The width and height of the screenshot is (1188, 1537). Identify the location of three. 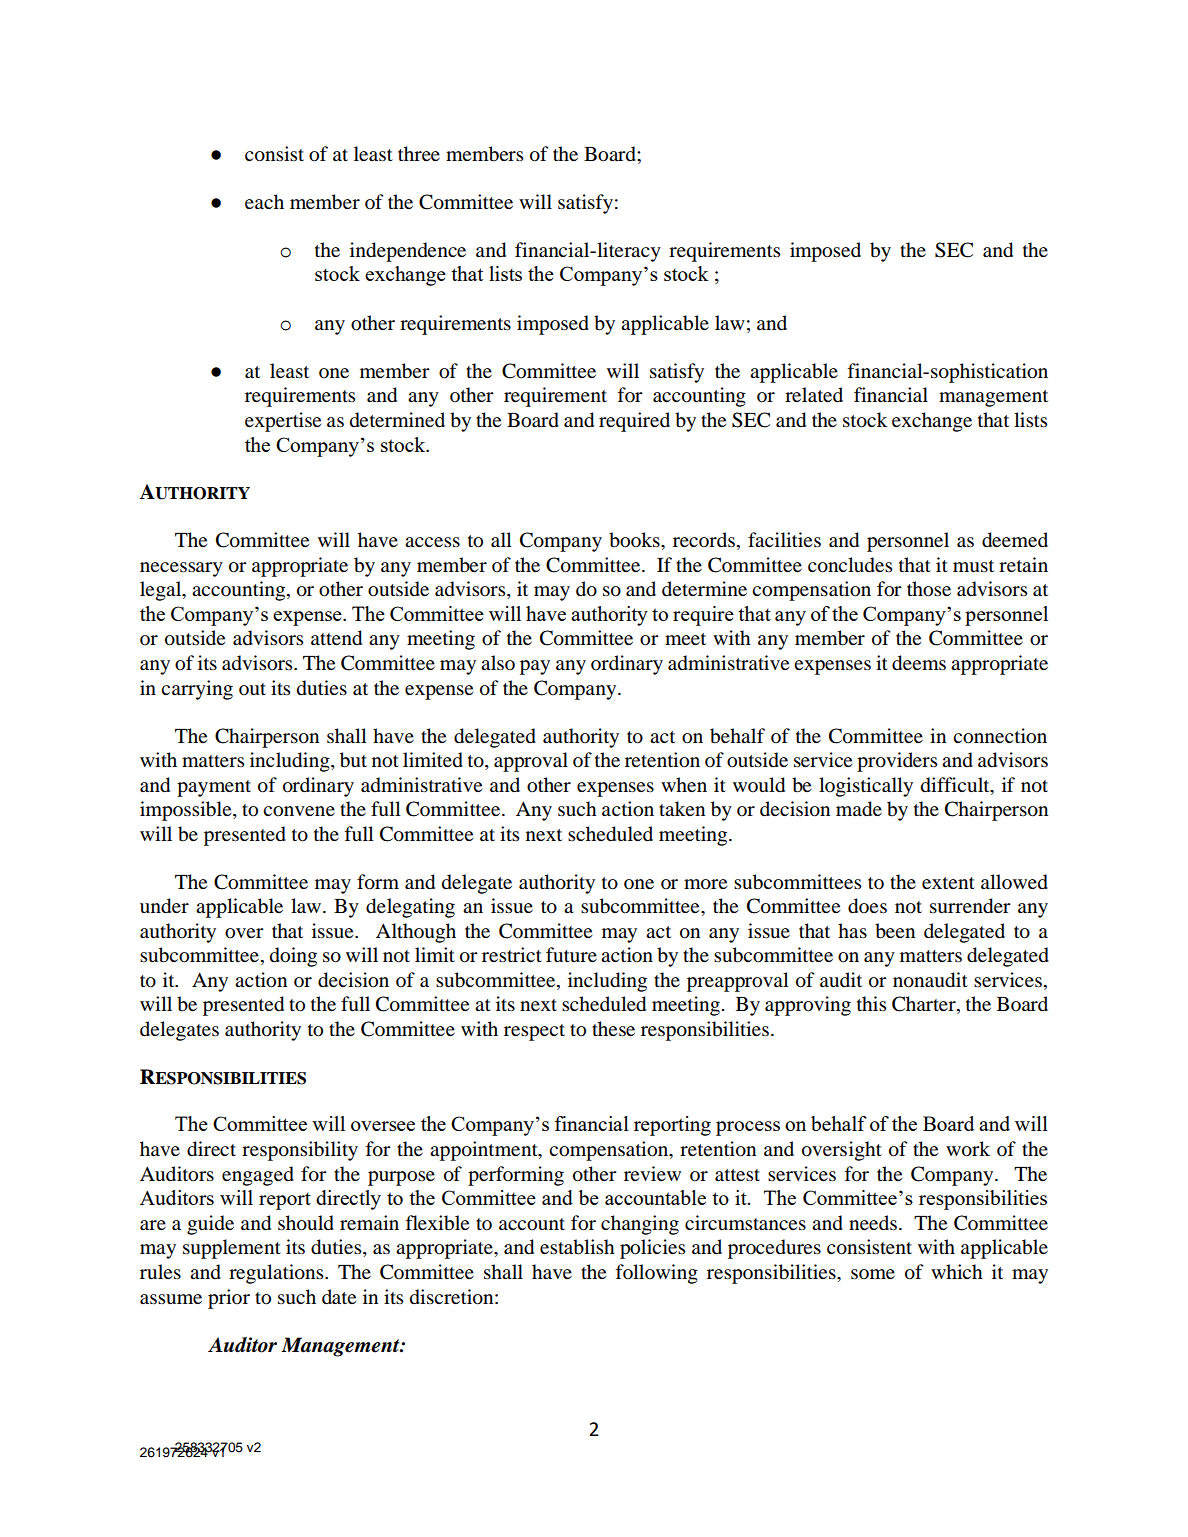
(419, 153).
